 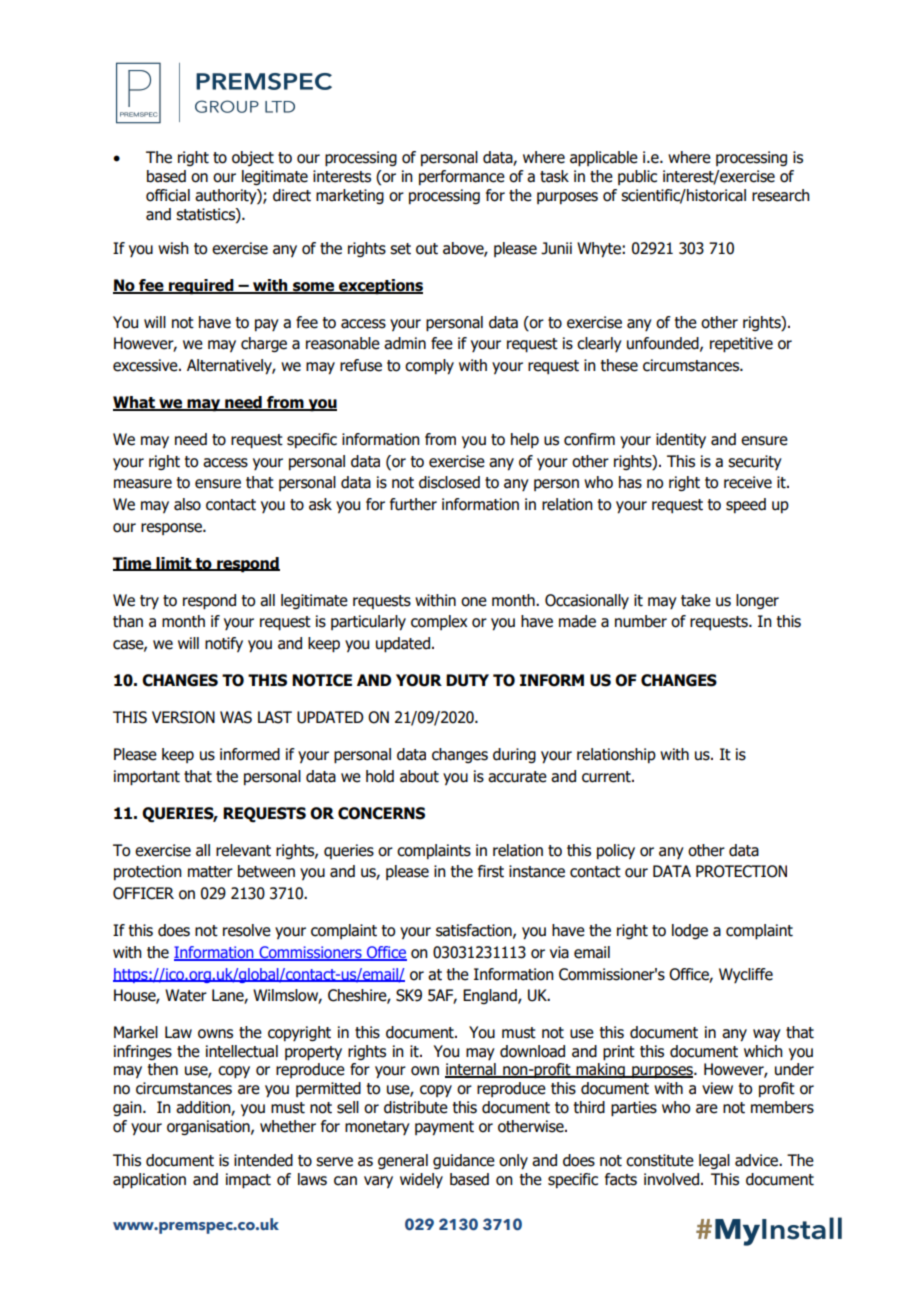 I want to click on research, so click(x=781, y=195).
